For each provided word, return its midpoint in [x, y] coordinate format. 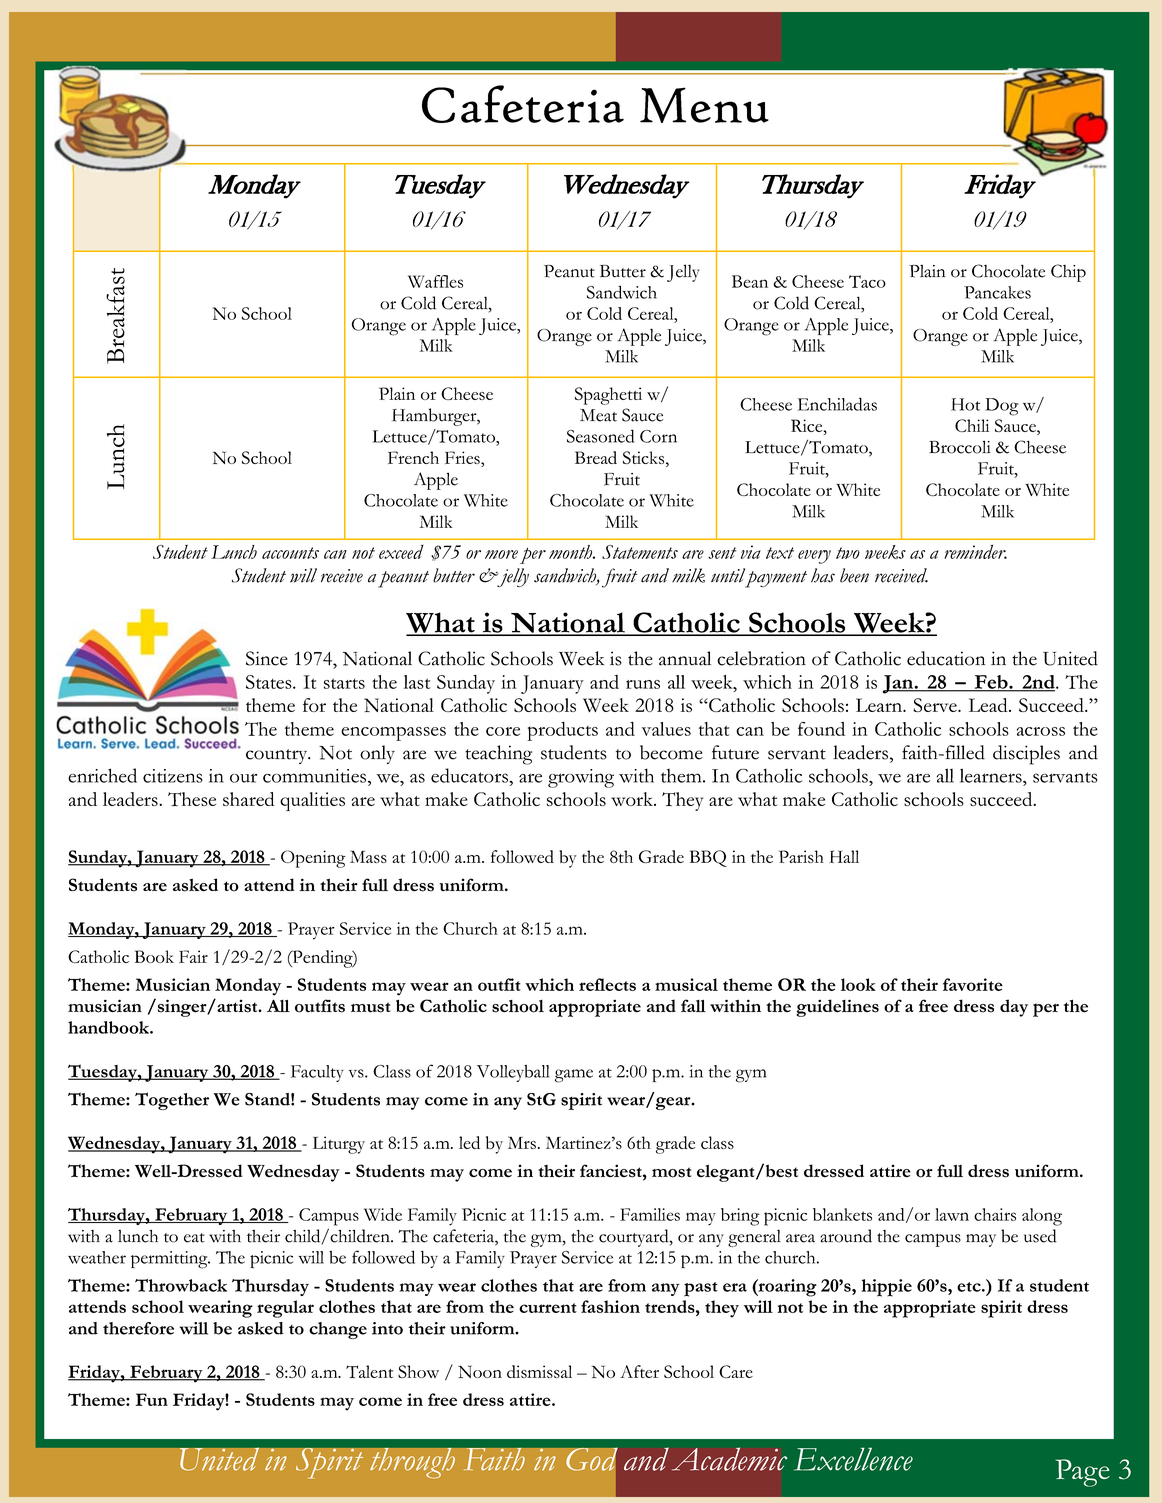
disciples [1026, 755]
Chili [972, 425]
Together [172, 1101]
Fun [152, 1399]
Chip [1068, 273]
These [192, 799]
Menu [704, 105]
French [413, 457]
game [574, 1076]
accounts [290, 553]
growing [581, 778]
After [639, 1371]
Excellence [853, 1459]
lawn [952, 1214]
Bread [596, 457]
